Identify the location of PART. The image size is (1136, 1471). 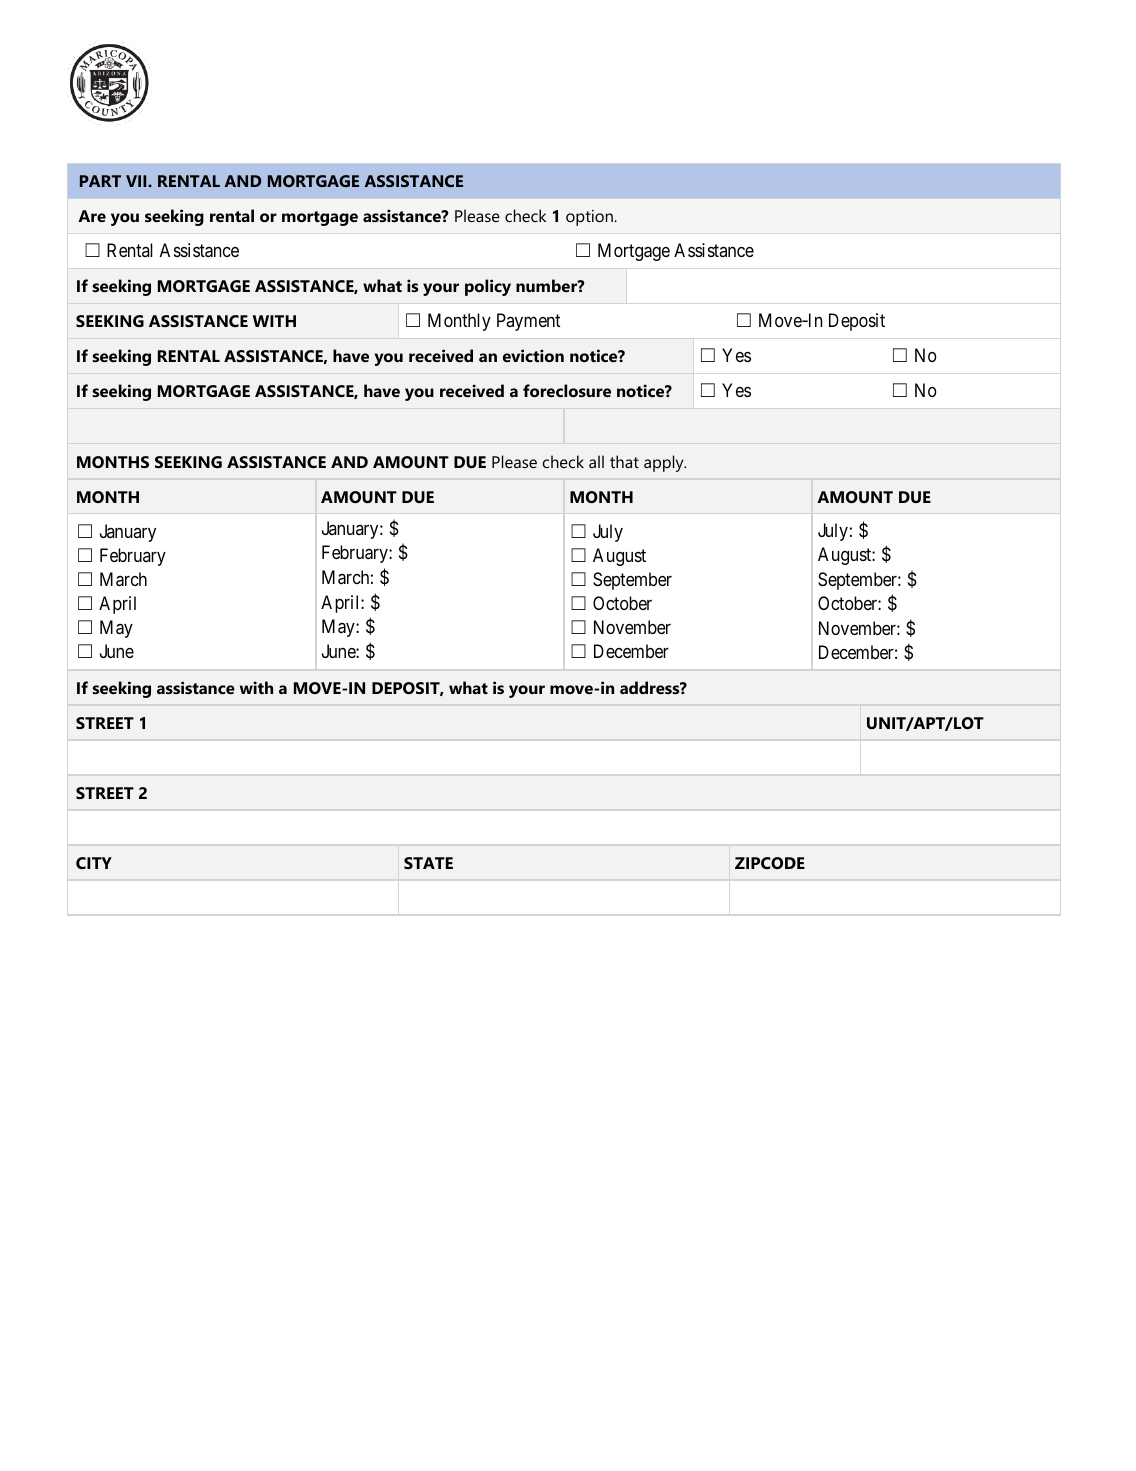
(100, 181).
